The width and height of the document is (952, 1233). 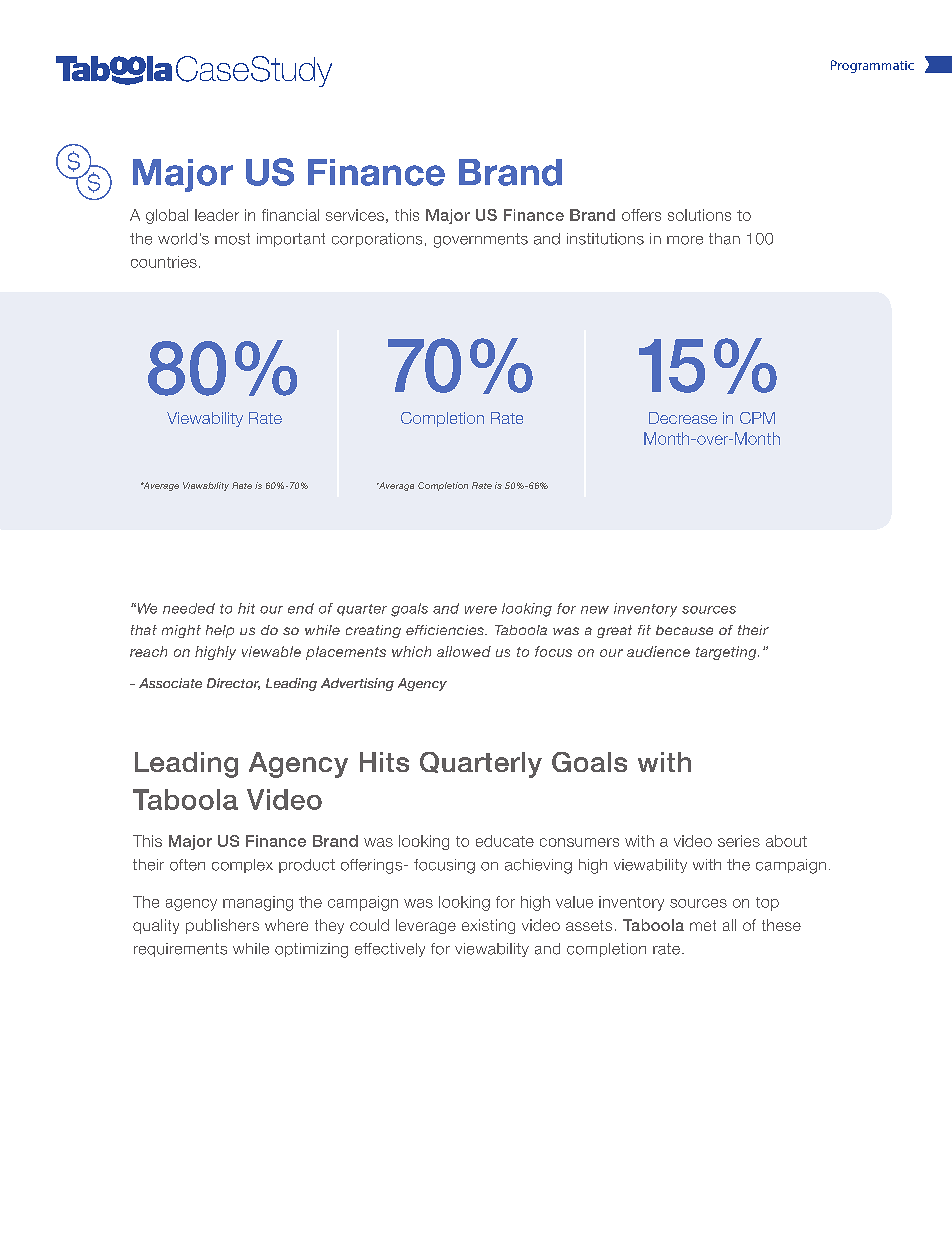 What do you see at coordinates (233, 684) in the document?
I see `Director` at bounding box center [233, 684].
